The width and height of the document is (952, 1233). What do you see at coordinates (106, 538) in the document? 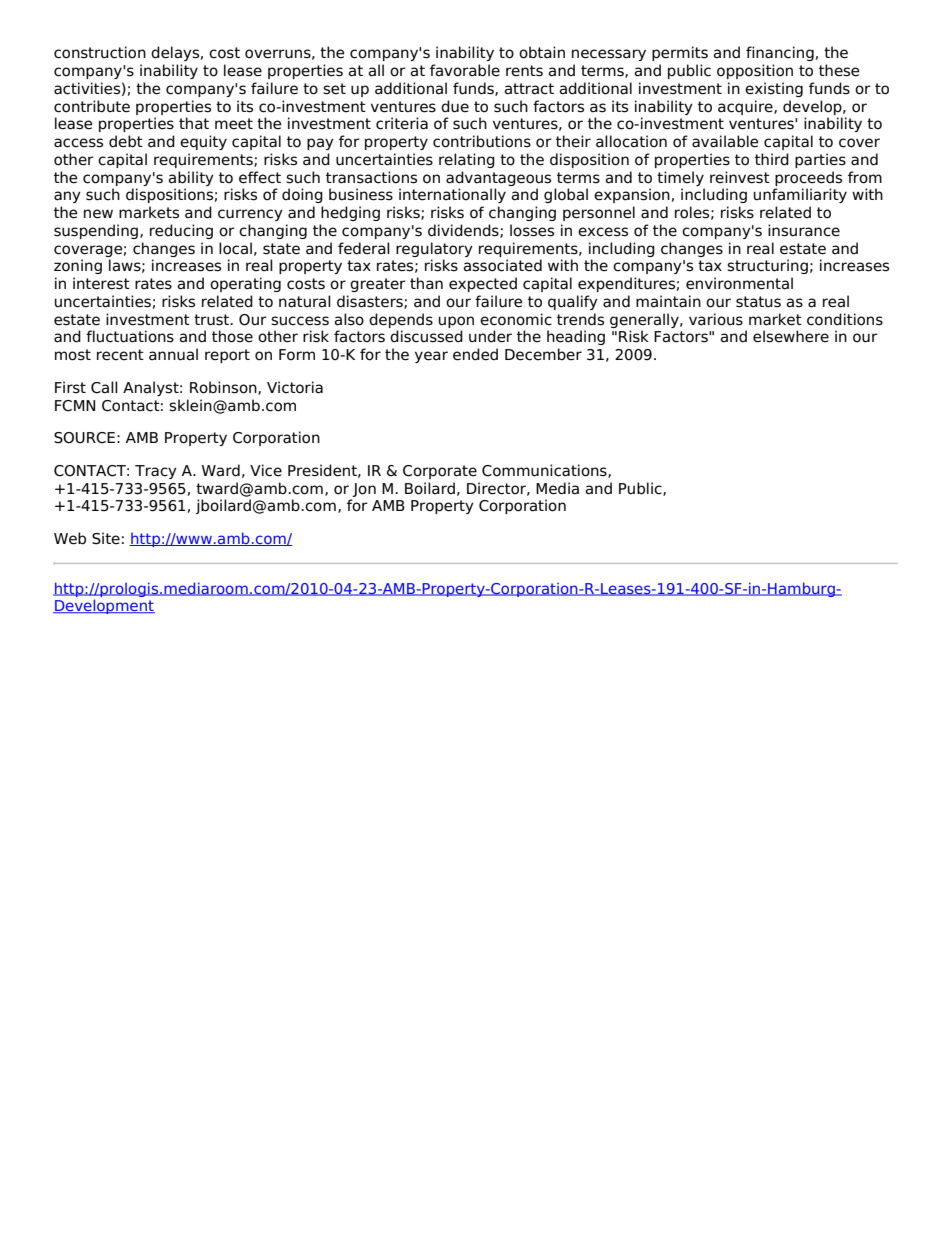
I see `Site` at bounding box center [106, 538].
